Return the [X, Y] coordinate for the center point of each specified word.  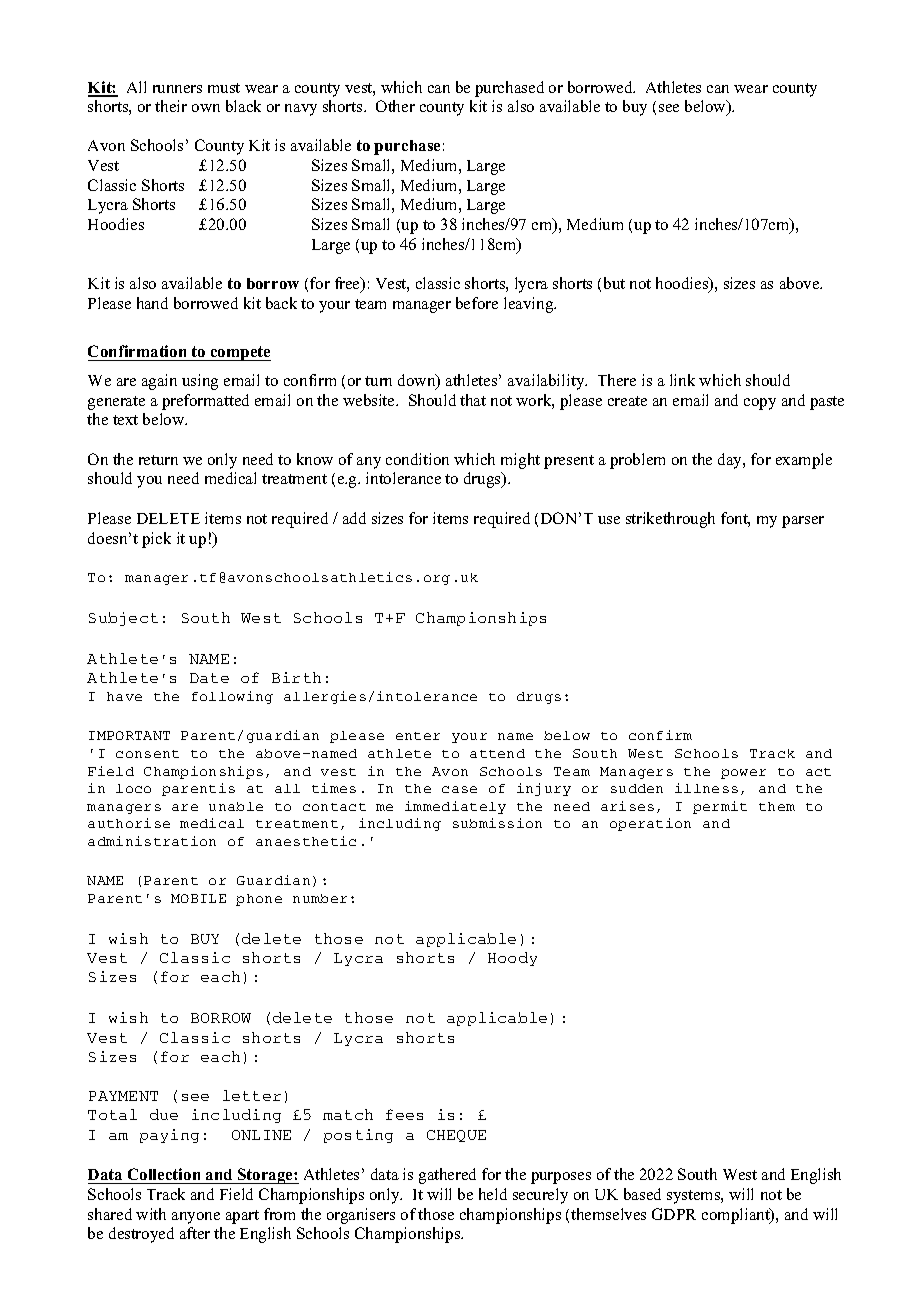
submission [497, 823]
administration [152, 841]
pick [156, 540]
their [171, 106]
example [804, 461]
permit [720, 807]
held [493, 1194]
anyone [196, 1218]
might [520, 461]
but [614, 283]
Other [395, 106]
